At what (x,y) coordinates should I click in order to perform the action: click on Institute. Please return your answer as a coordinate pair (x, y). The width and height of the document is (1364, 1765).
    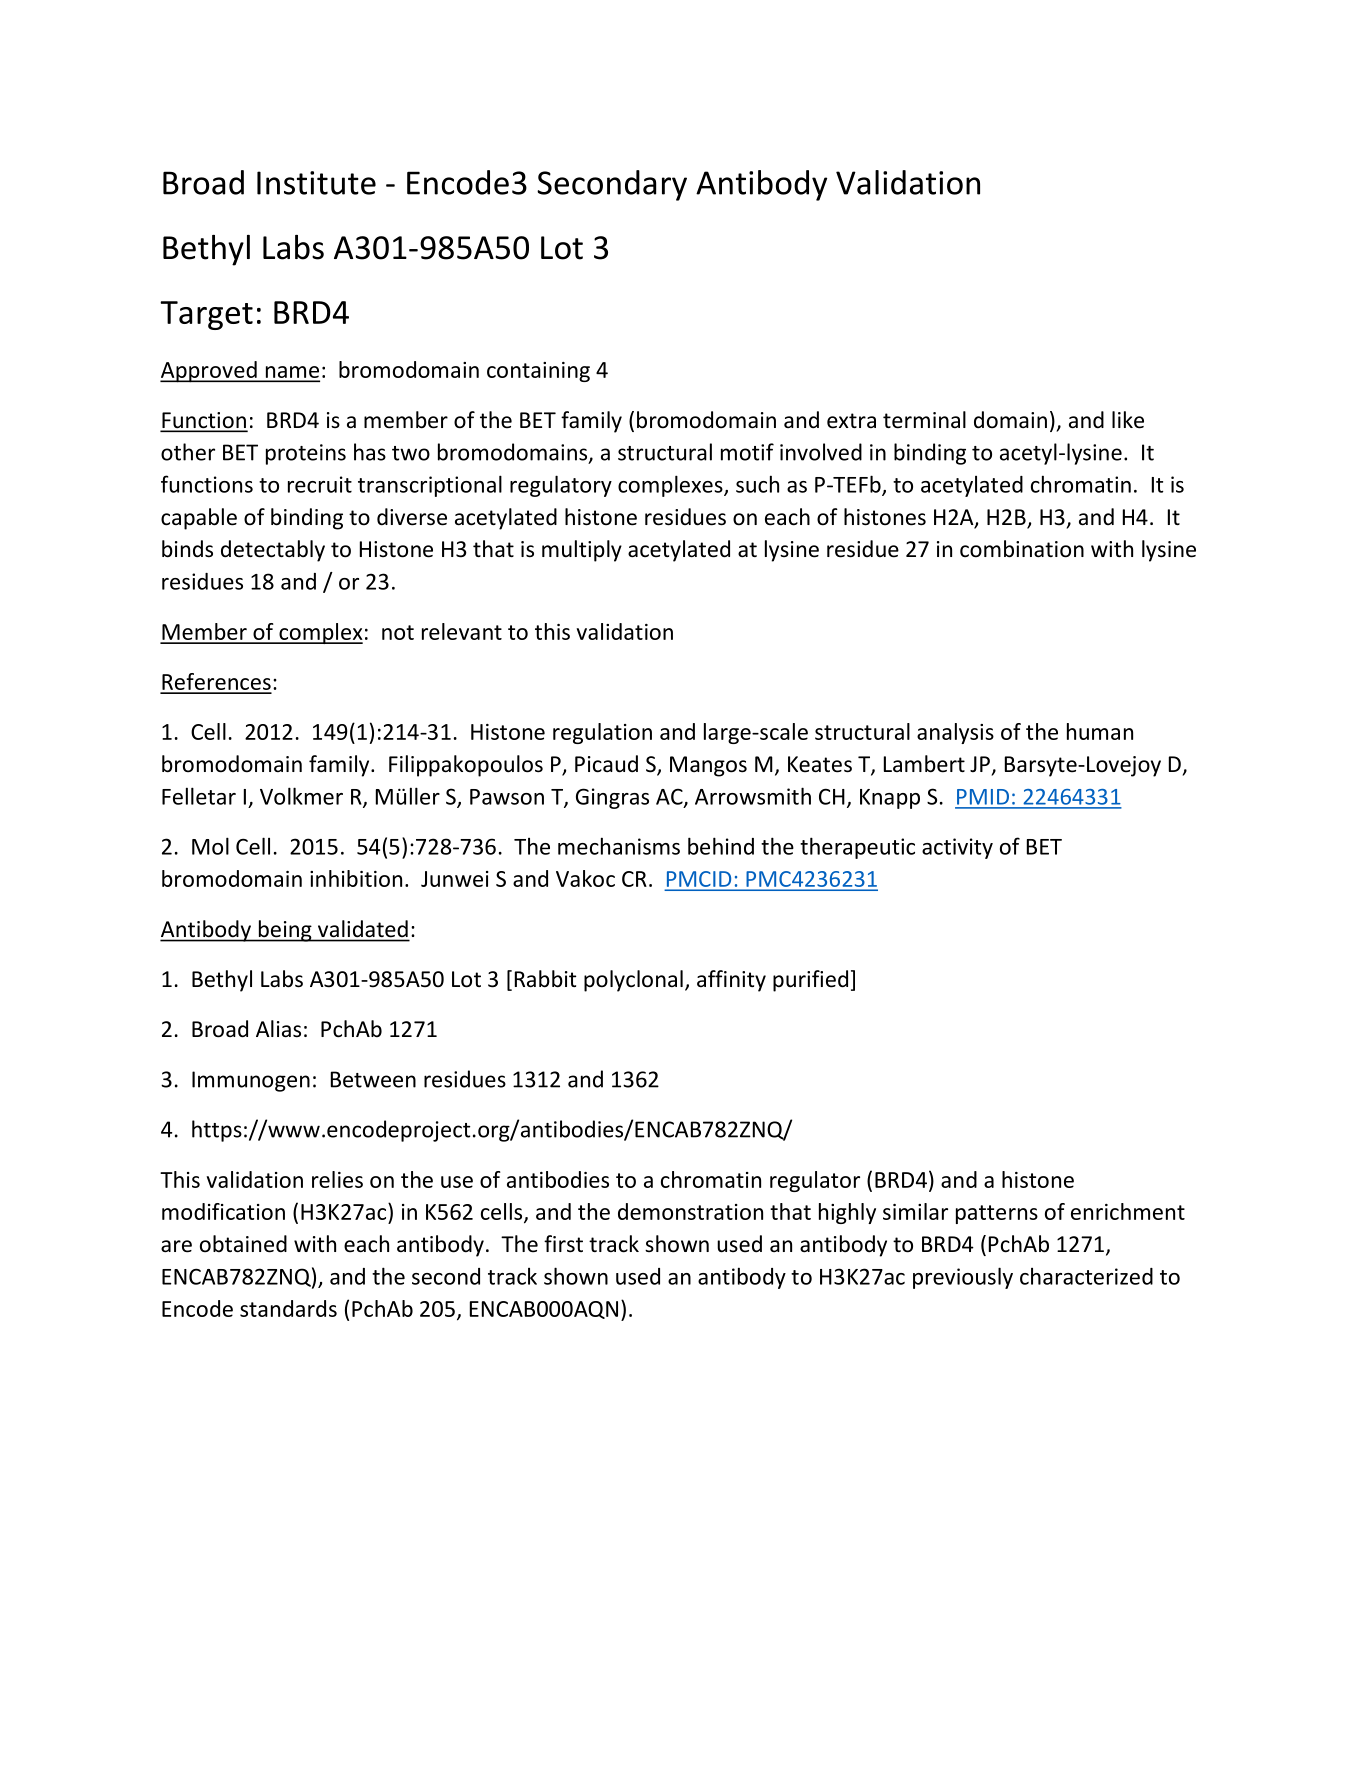
    Looking at the image, I should click on (316, 183).
